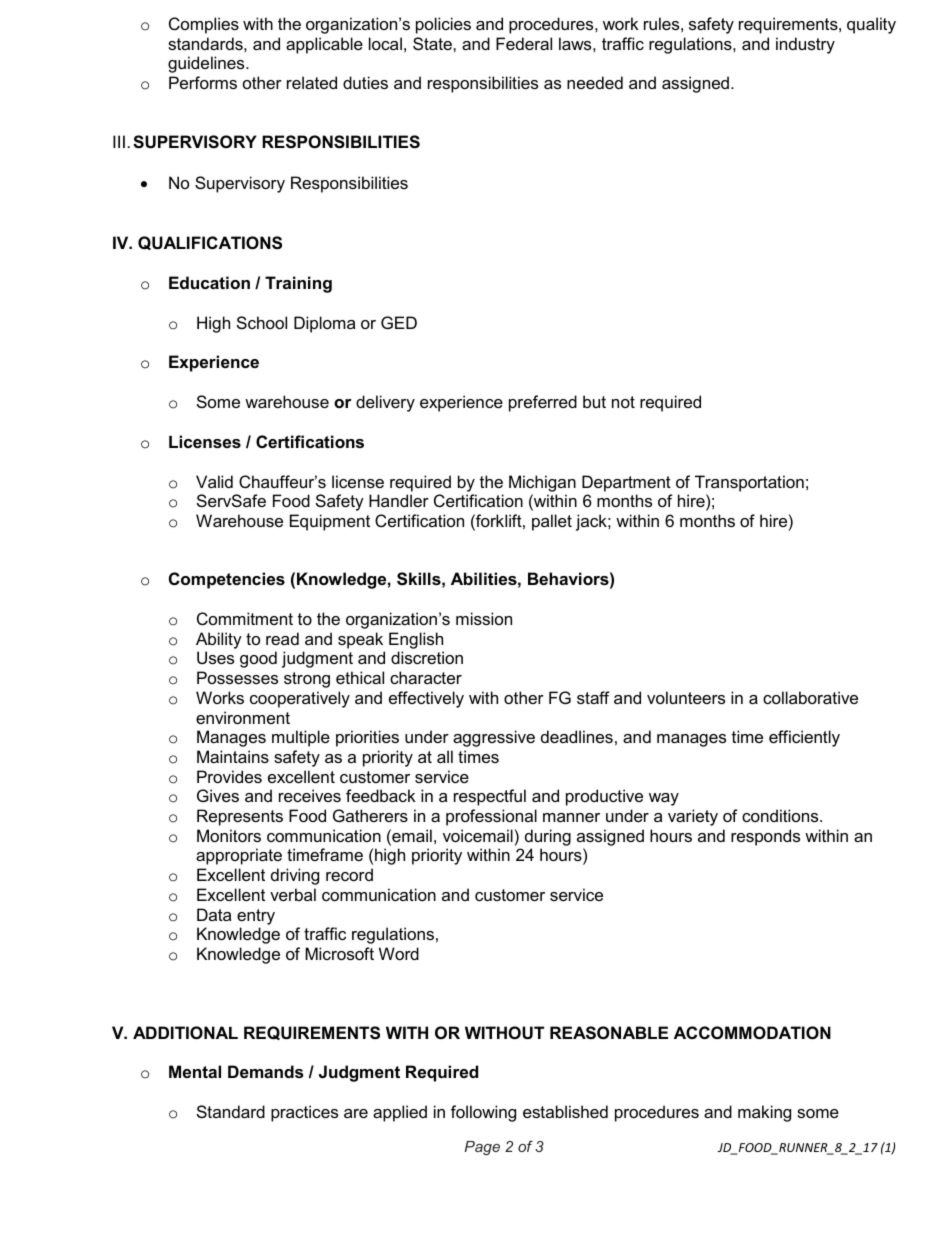 Image resolution: width=952 pixels, height=1233 pixels. Describe the element at coordinates (524, 43) in the screenshot. I see `Federal` at that location.
